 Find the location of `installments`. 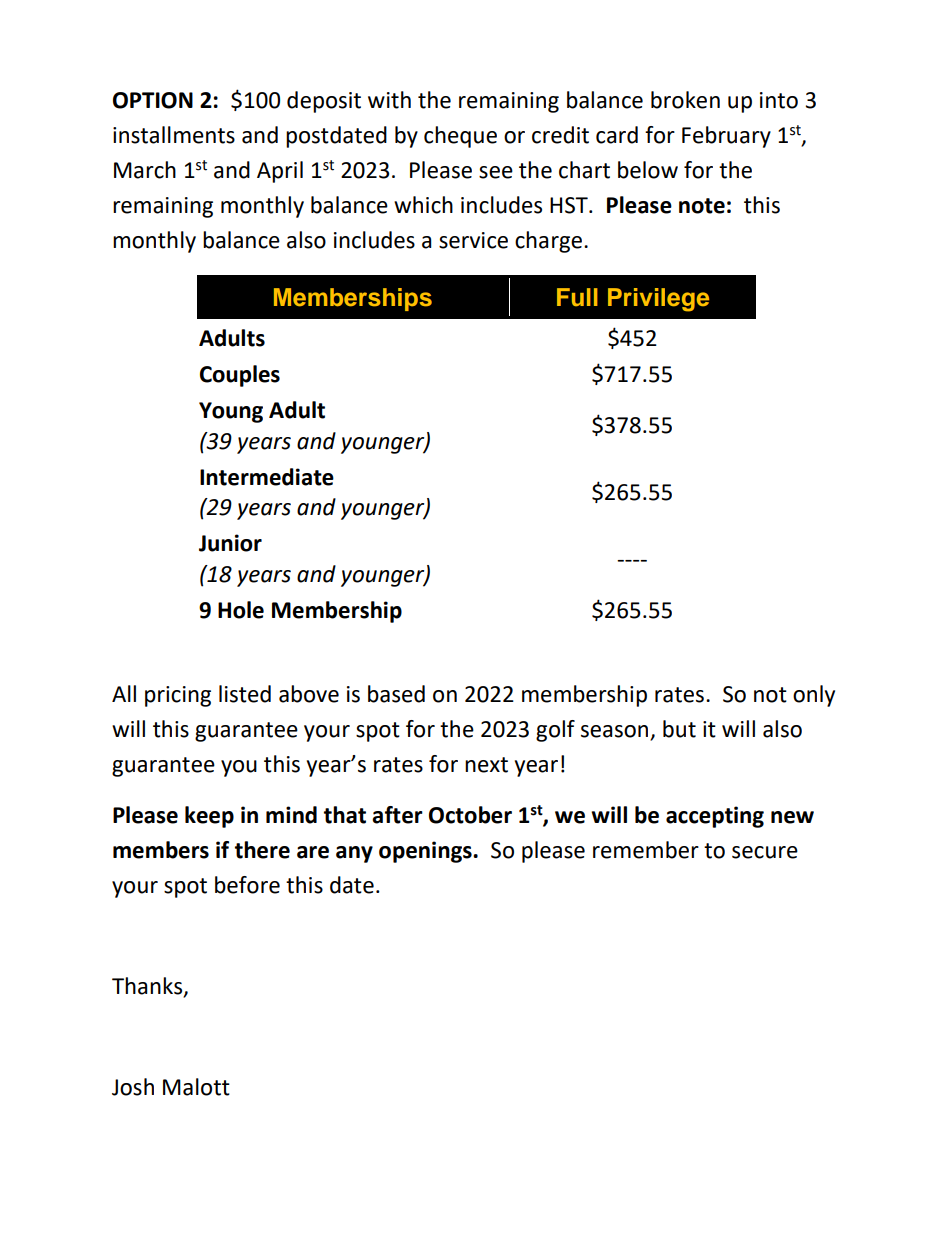

installments is located at coordinates (174, 135).
